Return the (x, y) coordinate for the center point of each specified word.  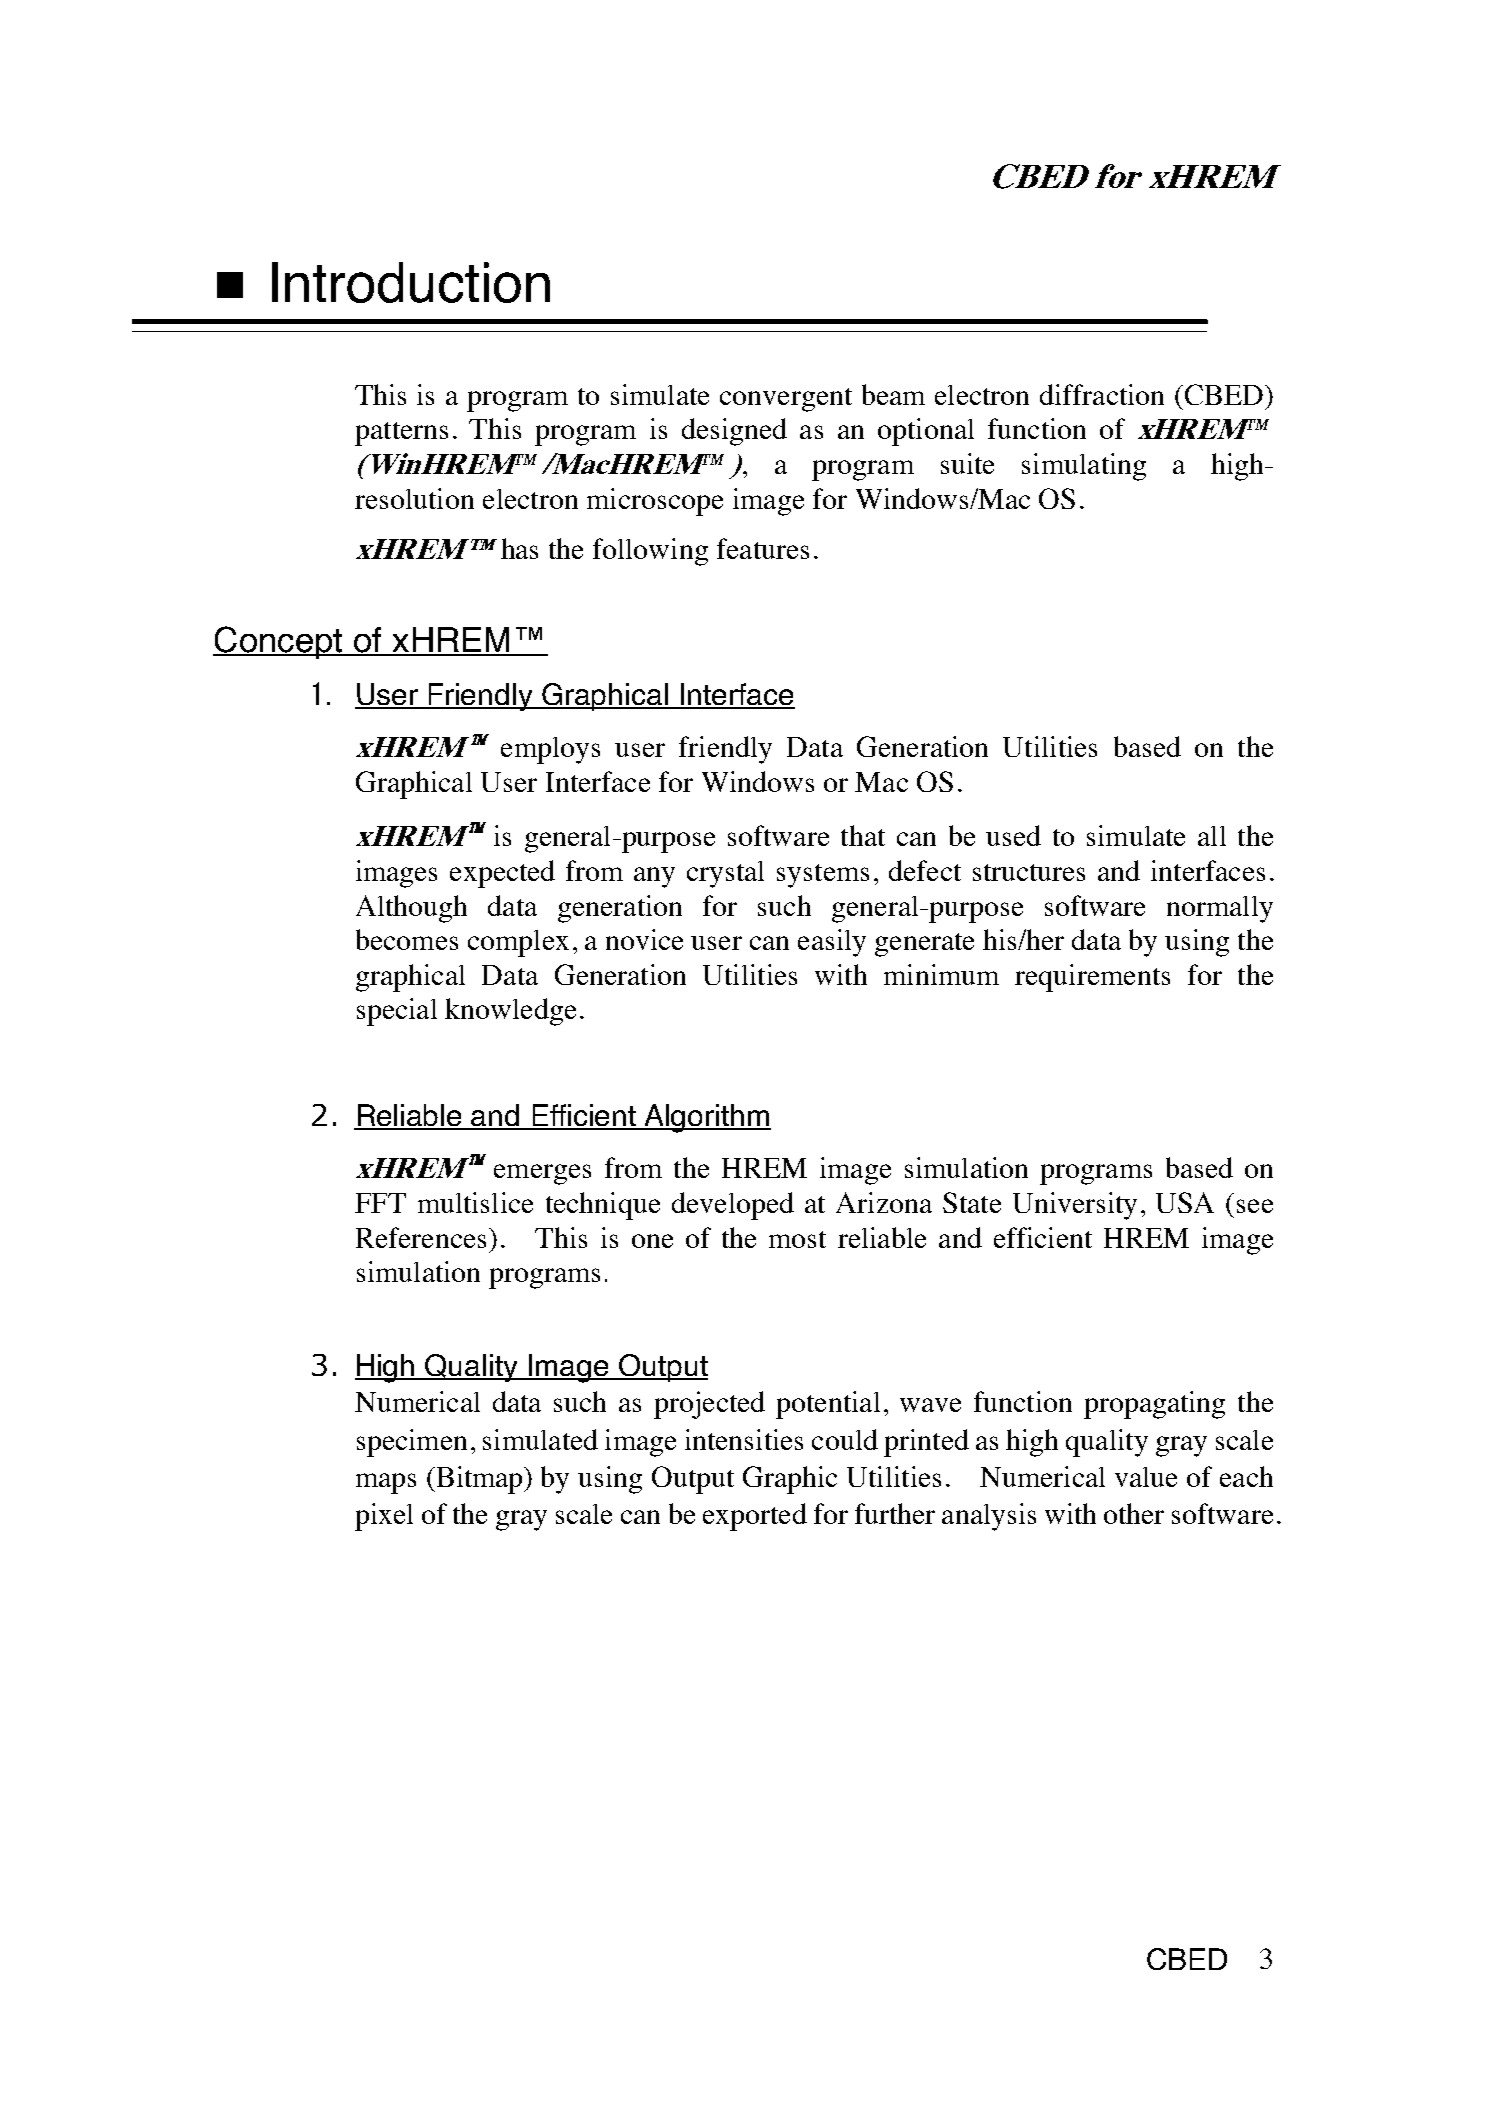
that (863, 835)
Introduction (411, 282)
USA (1185, 1202)
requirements (1092, 978)
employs (550, 750)
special (397, 1012)
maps (386, 1483)
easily (832, 943)
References (421, 1237)
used (1013, 835)
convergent (786, 400)
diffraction (1102, 394)
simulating (1084, 467)
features (763, 548)
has (519, 548)
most (797, 1239)
